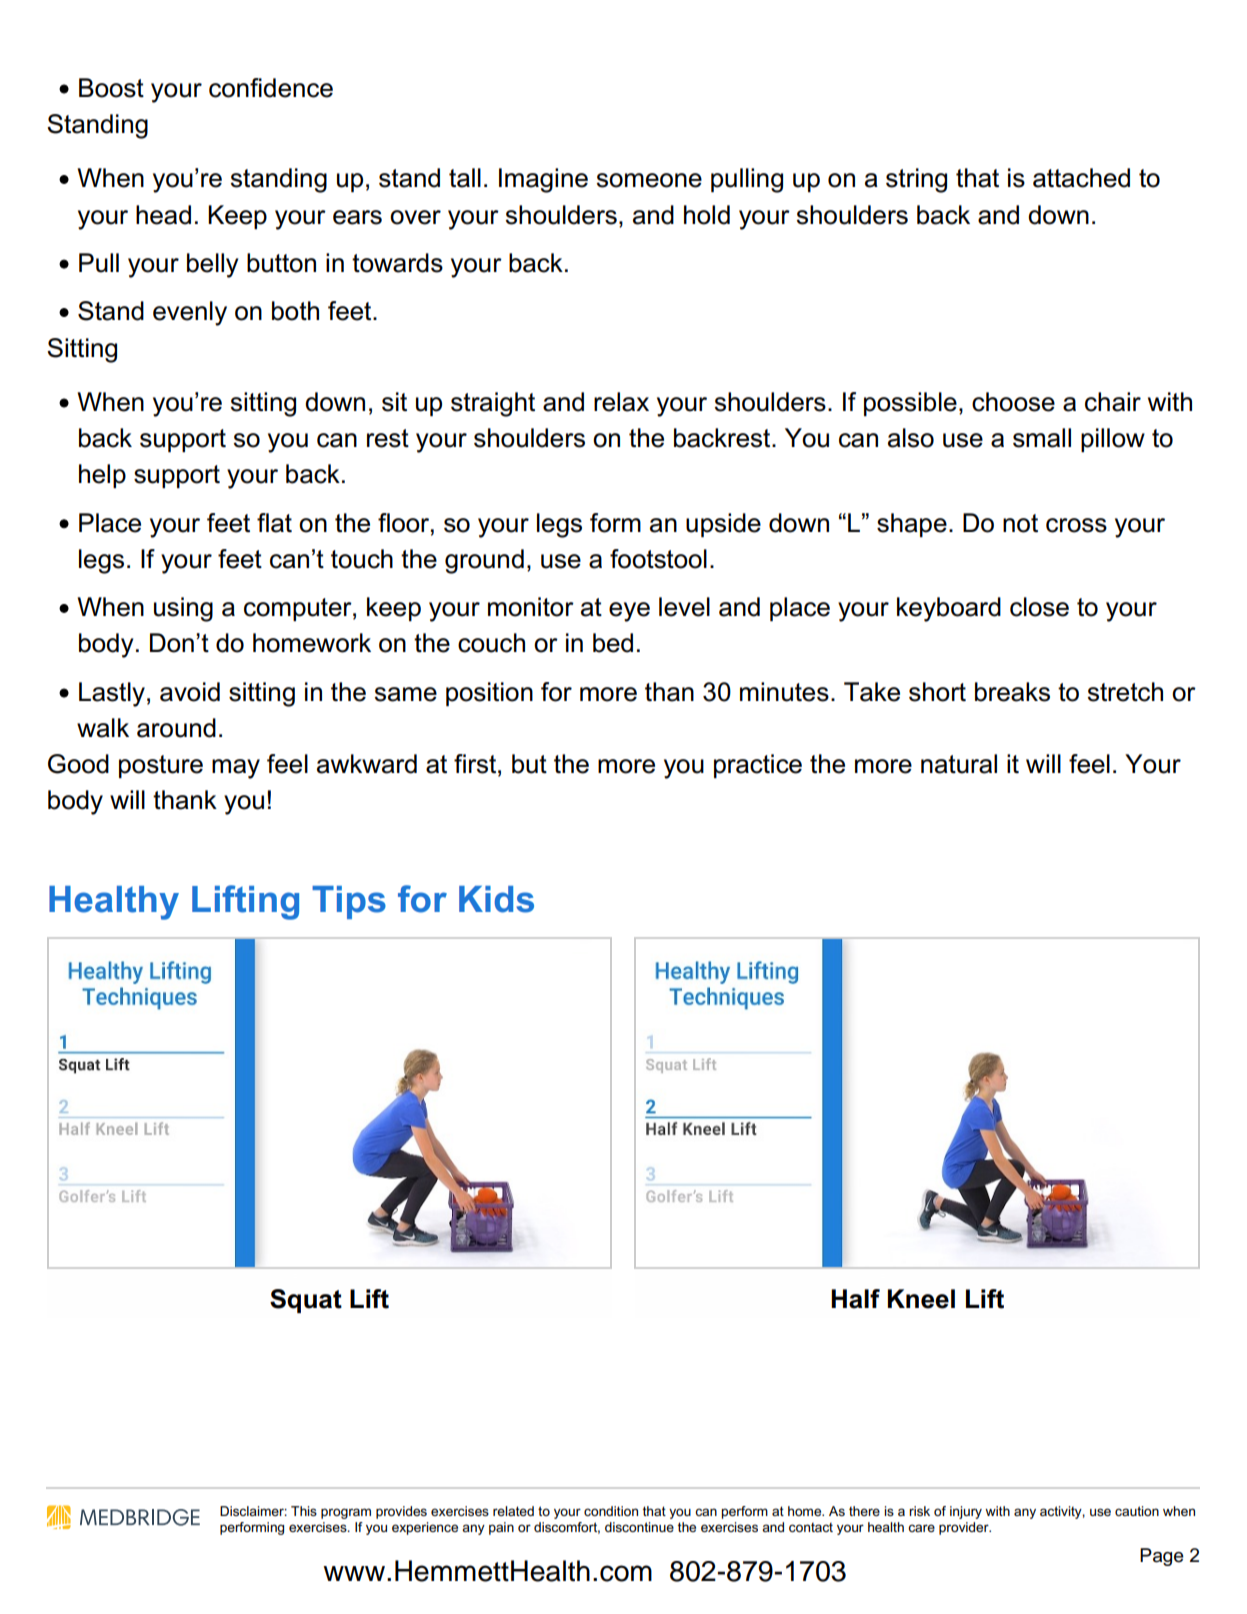 The image size is (1247, 1614). Describe the element at coordinates (959, 764) in the document. I see `natural` at that location.
